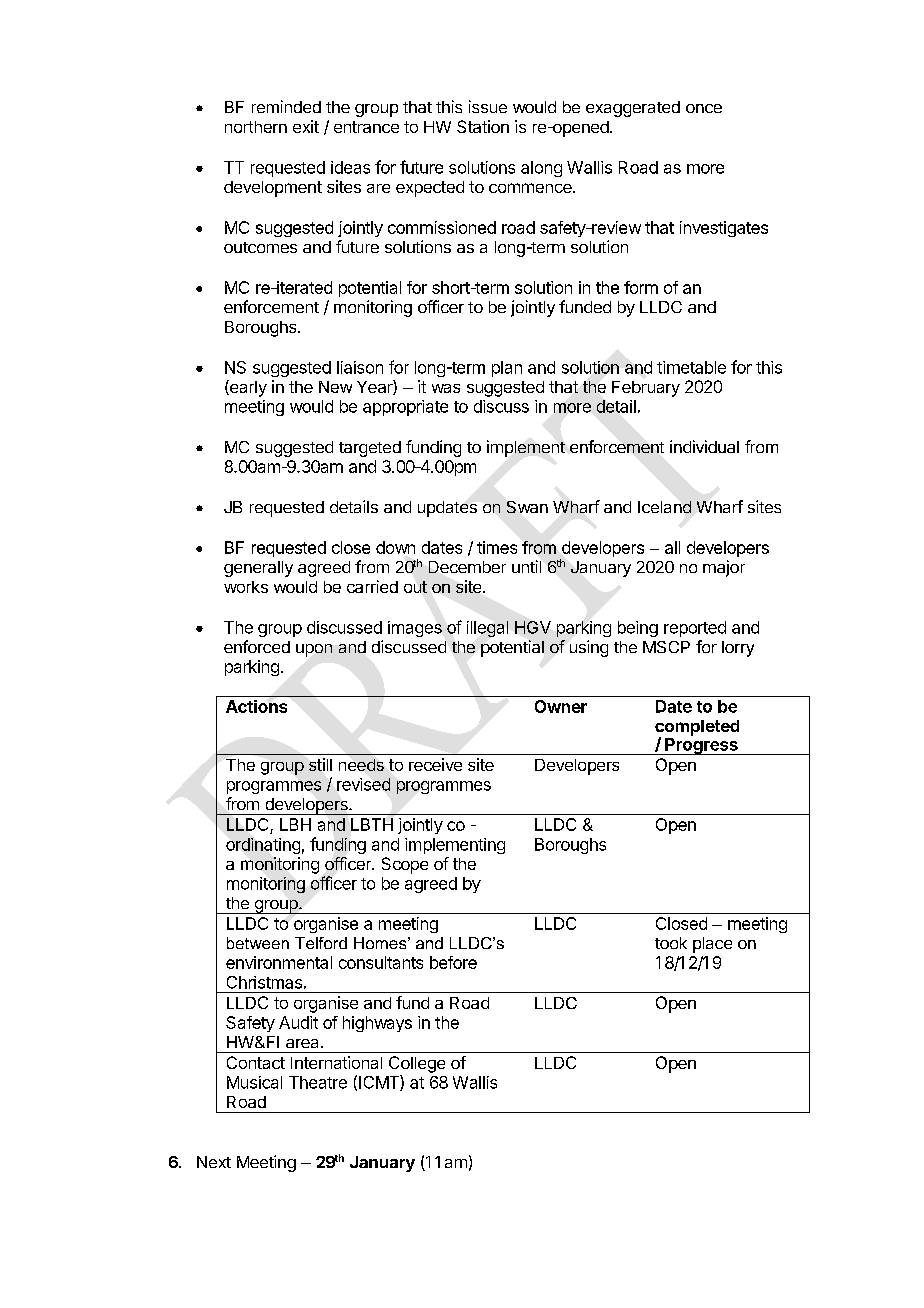 The height and width of the document is (1308, 924). What do you see at coordinates (704, 108) in the document?
I see `once` at bounding box center [704, 108].
